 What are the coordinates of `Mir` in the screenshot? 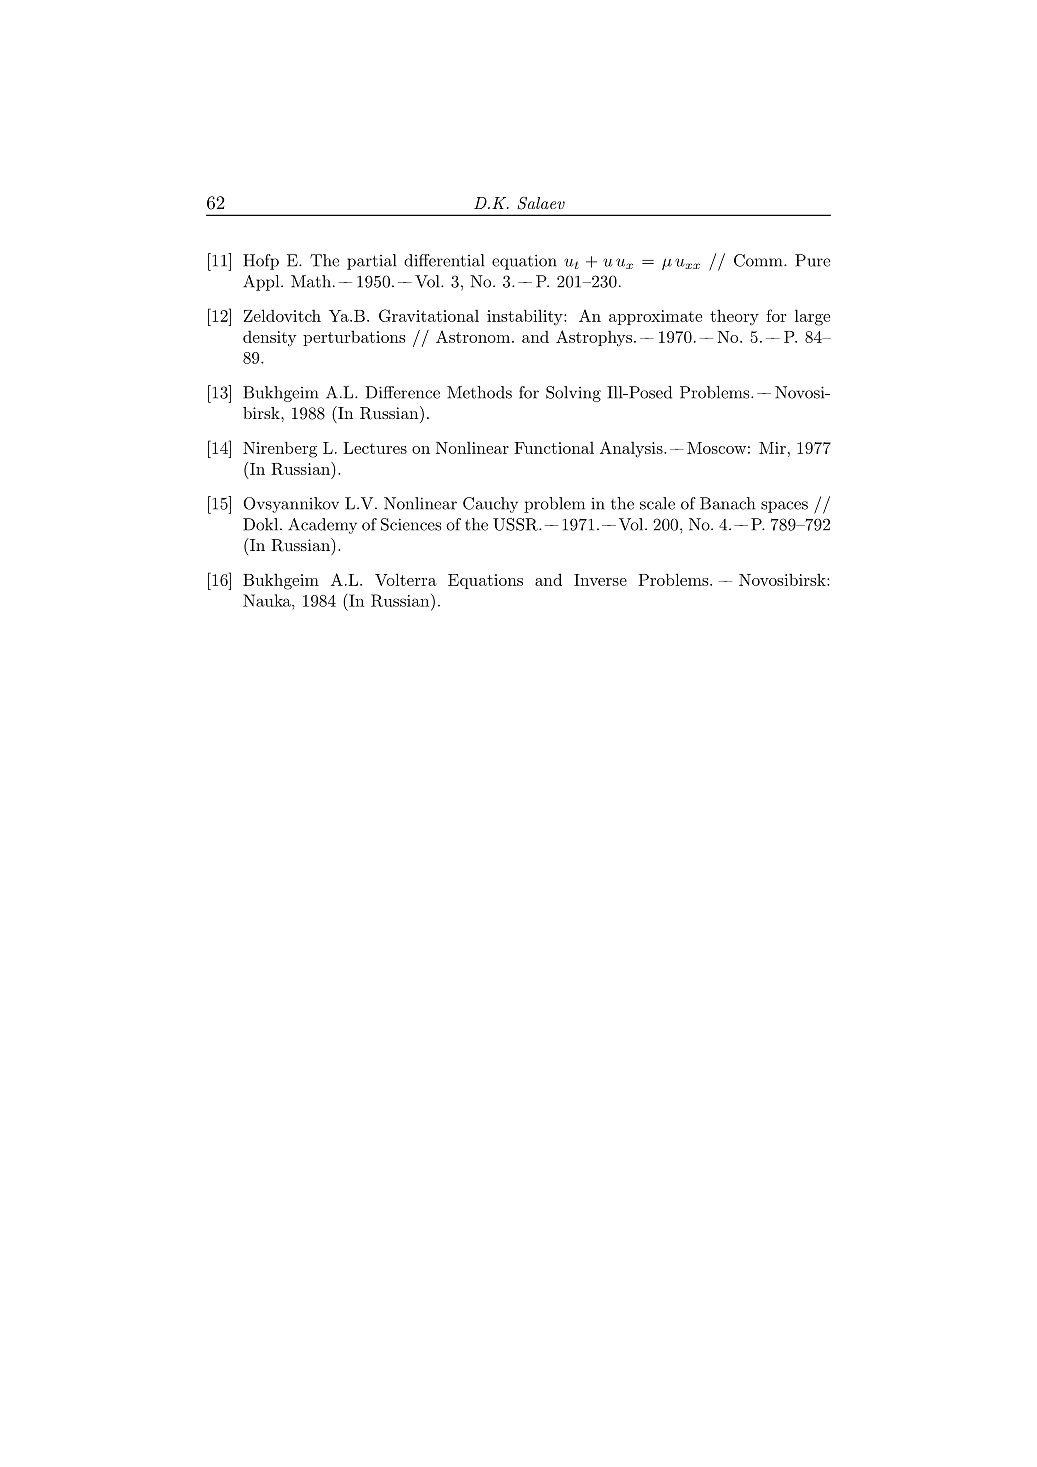 It's located at (772, 448).
